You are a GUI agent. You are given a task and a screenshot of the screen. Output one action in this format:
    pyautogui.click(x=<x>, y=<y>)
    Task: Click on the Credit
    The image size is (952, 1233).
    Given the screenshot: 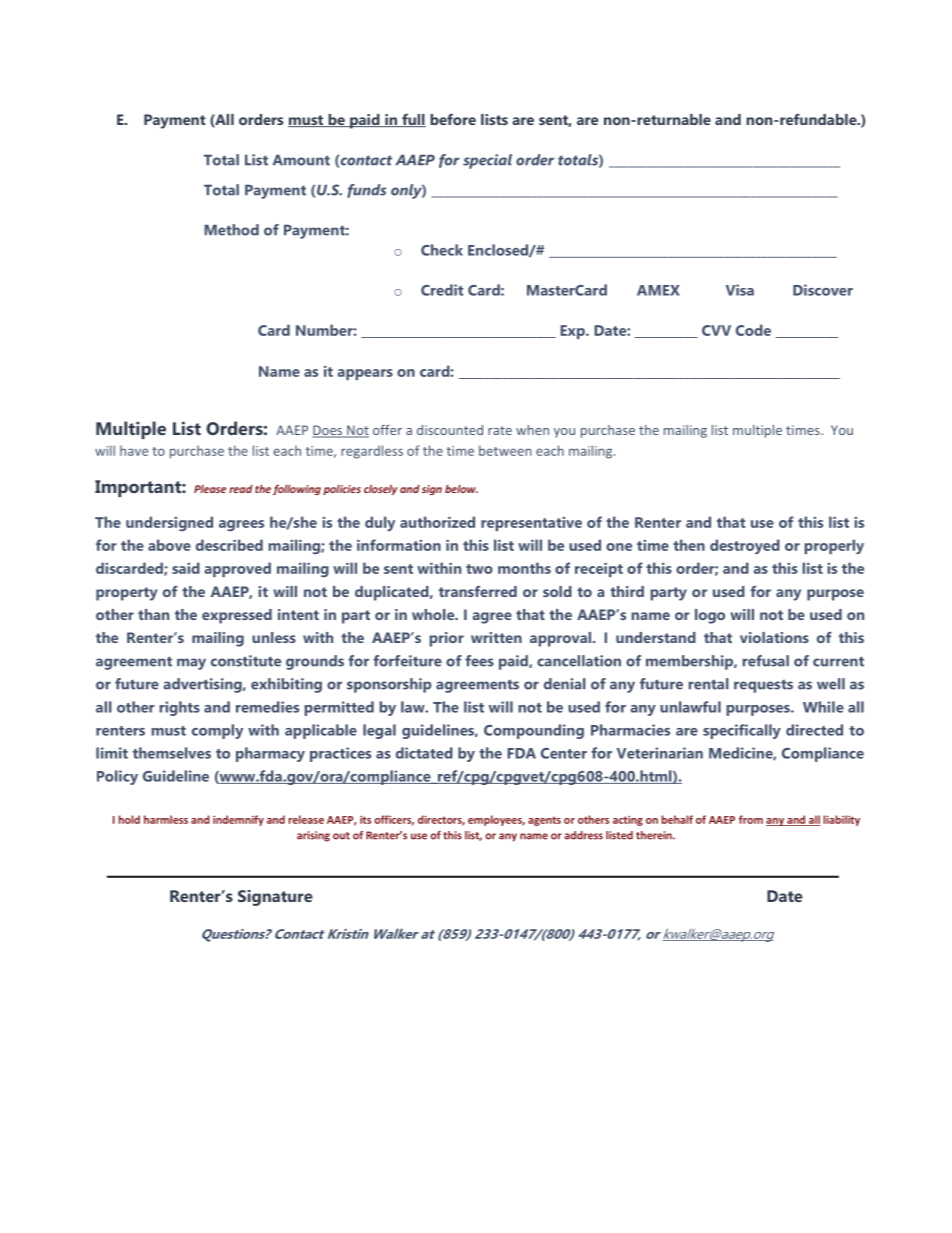 What is the action you would take?
    pyautogui.click(x=442, y=290)
